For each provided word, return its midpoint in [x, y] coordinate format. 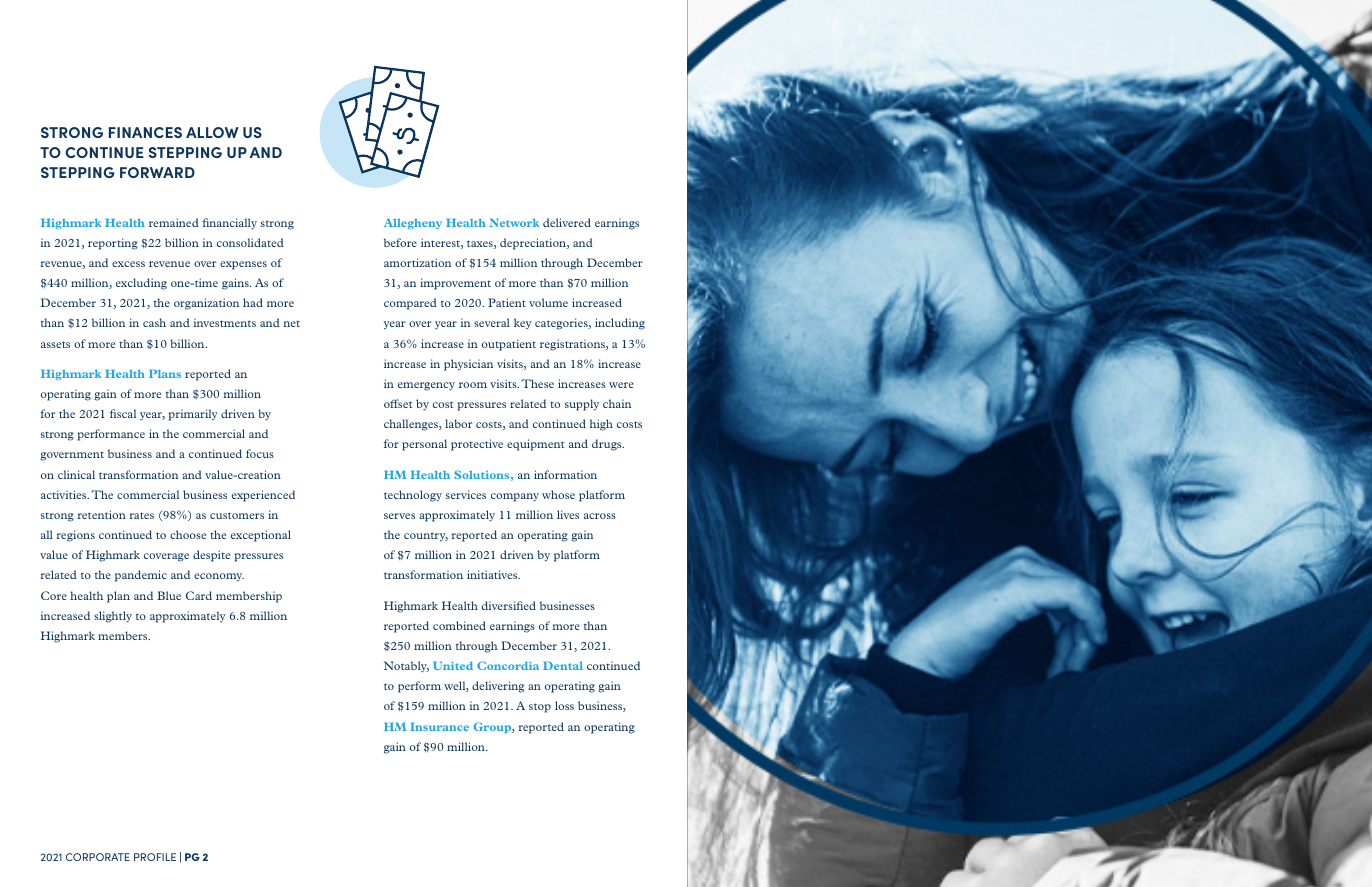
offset [398, 403]
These [537, 383]
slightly [113, 617]
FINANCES [145, 132]
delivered [567, 222]
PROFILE [155, 857]
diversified [509, 605]
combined [459, 625]
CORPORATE [98, 857]
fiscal [123, 413]
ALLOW [212, 132]
